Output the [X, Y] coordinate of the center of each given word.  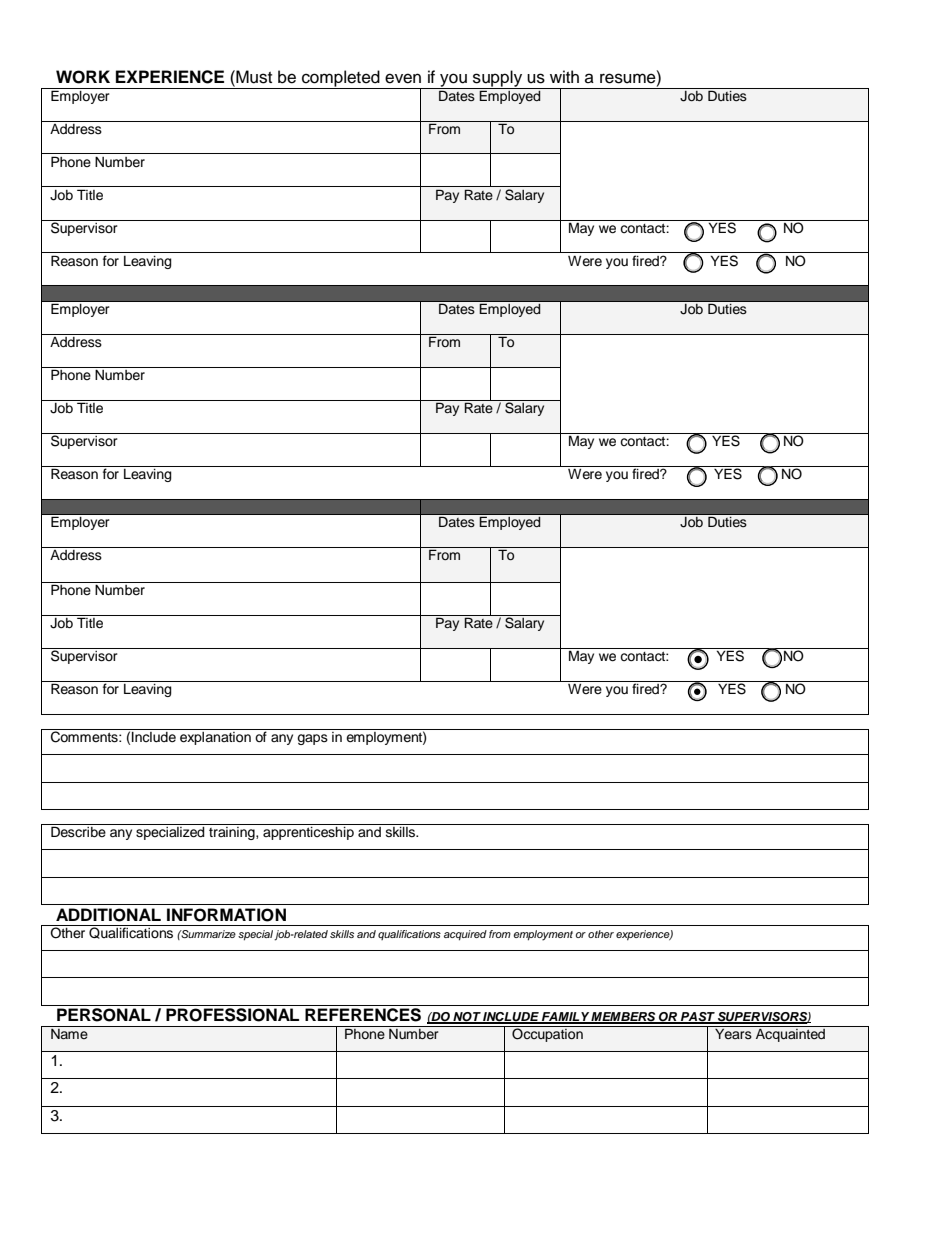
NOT [466, 1018]
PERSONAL [104, 1015]
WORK [83, 77]
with [564, 76]
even [403, 78]
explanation [215, 737]
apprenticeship [308, 833]
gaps [312, 739]
